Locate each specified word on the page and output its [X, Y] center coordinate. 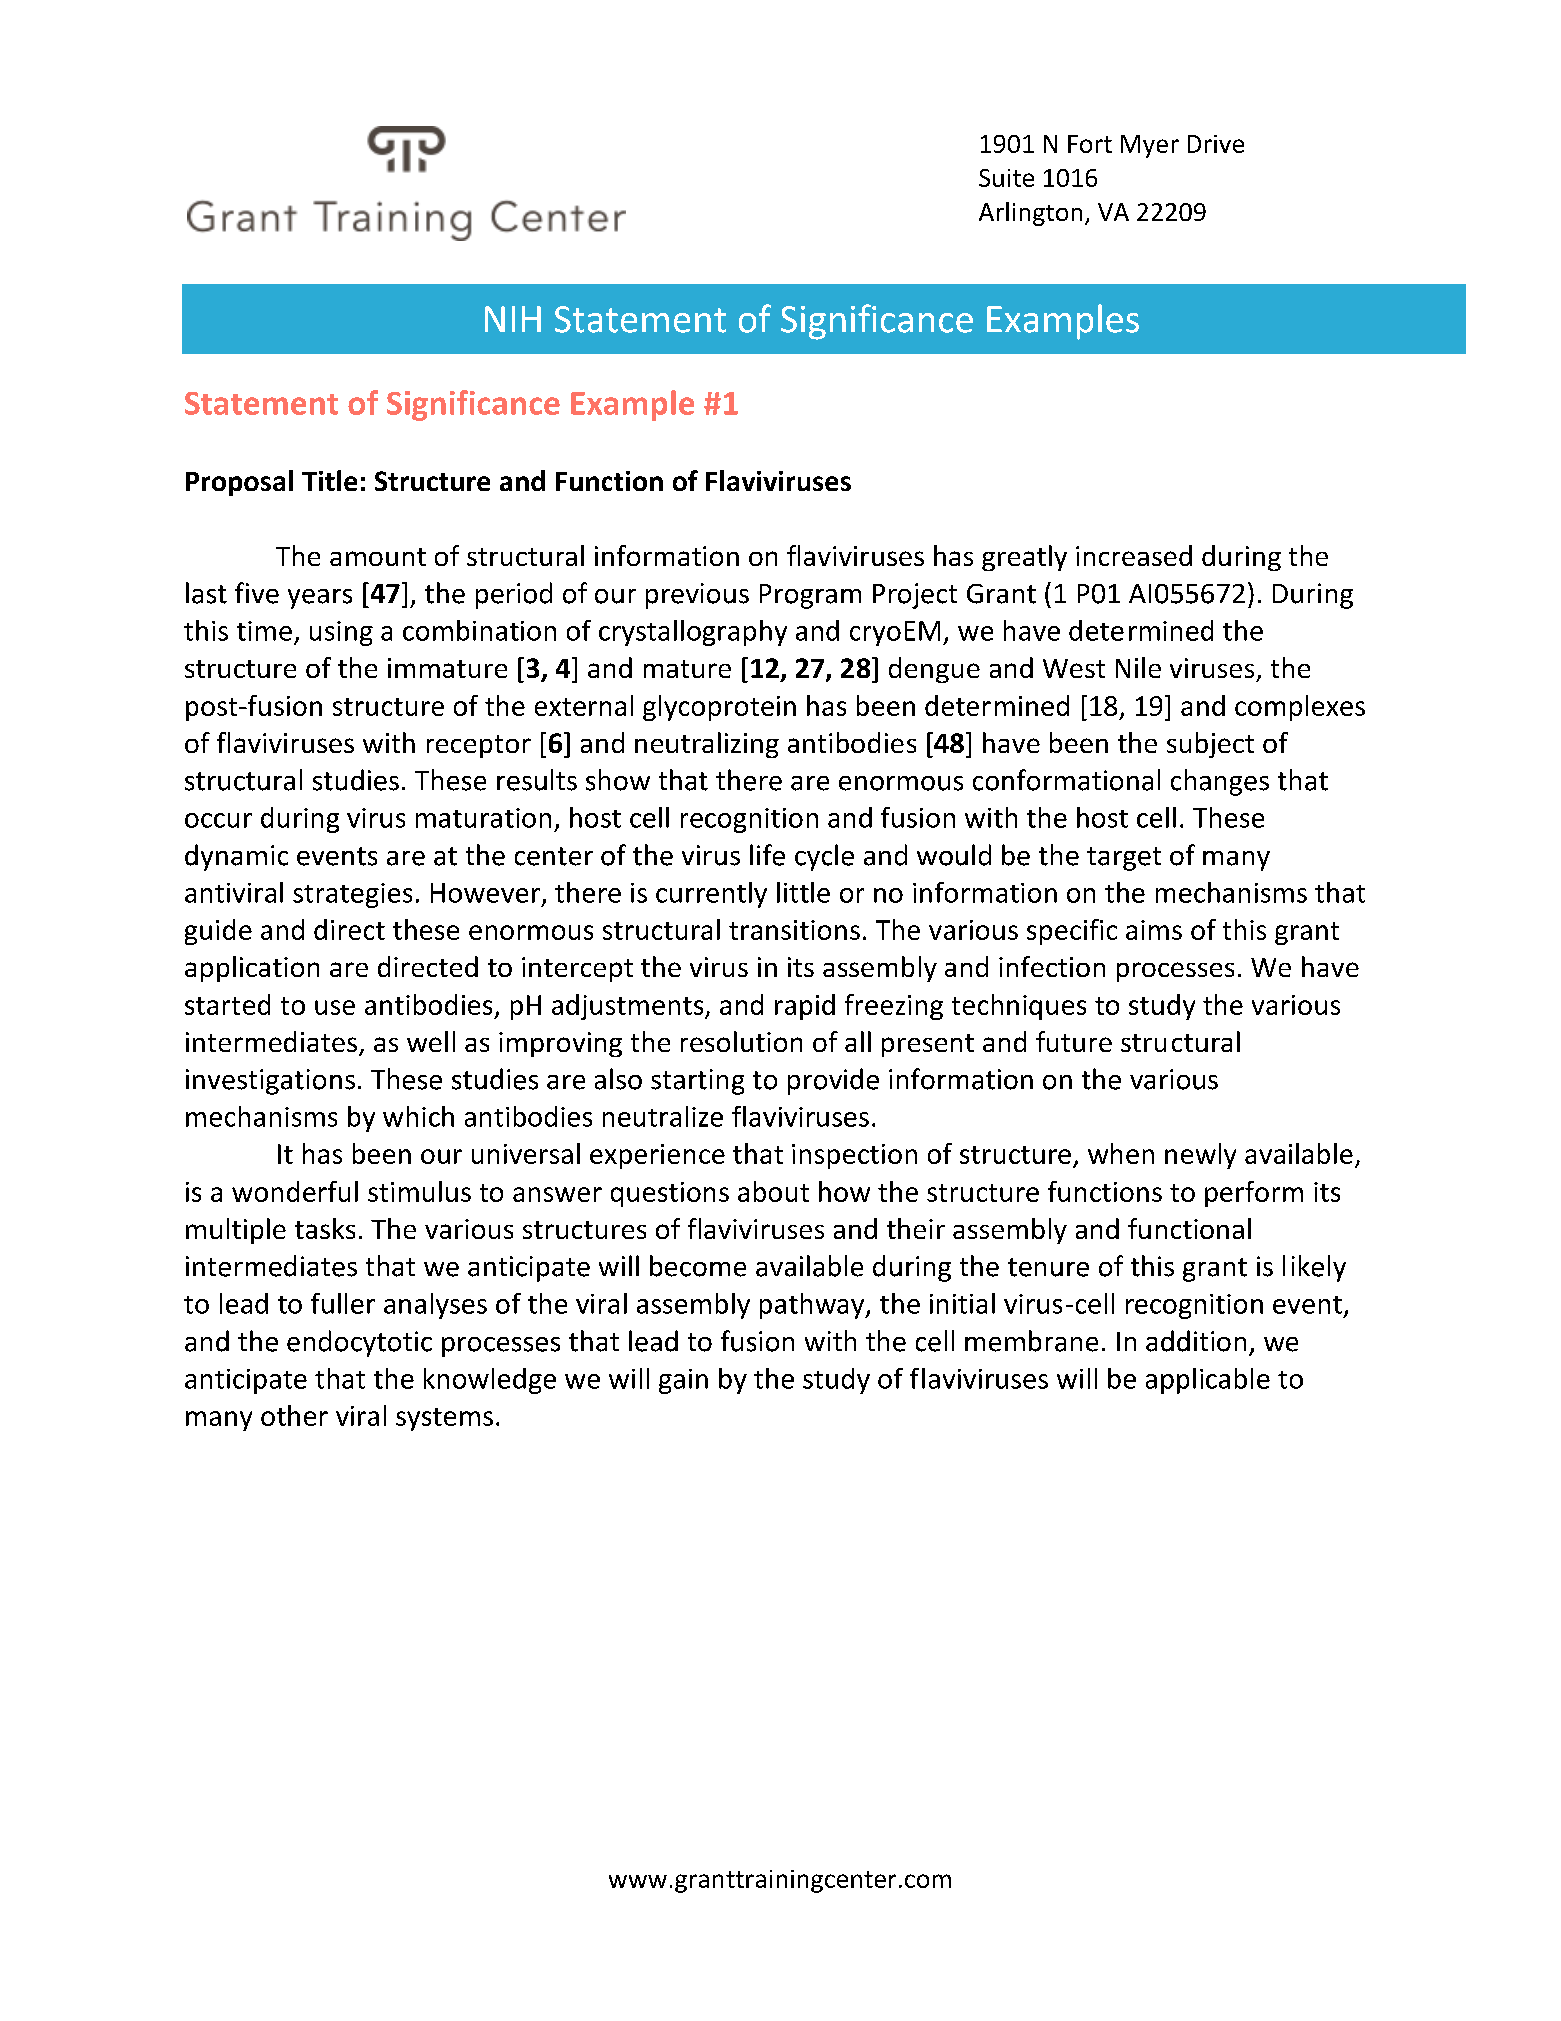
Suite [1006, 178]
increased [1134, 555]
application [252, 969]
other [294, 1415]
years [320, 599]
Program [810, 596]
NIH [513, 319]
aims [1154, 930]
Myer [1150, 146]
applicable [1208, 1381]
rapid [805, 1007]
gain [683, 1381]
